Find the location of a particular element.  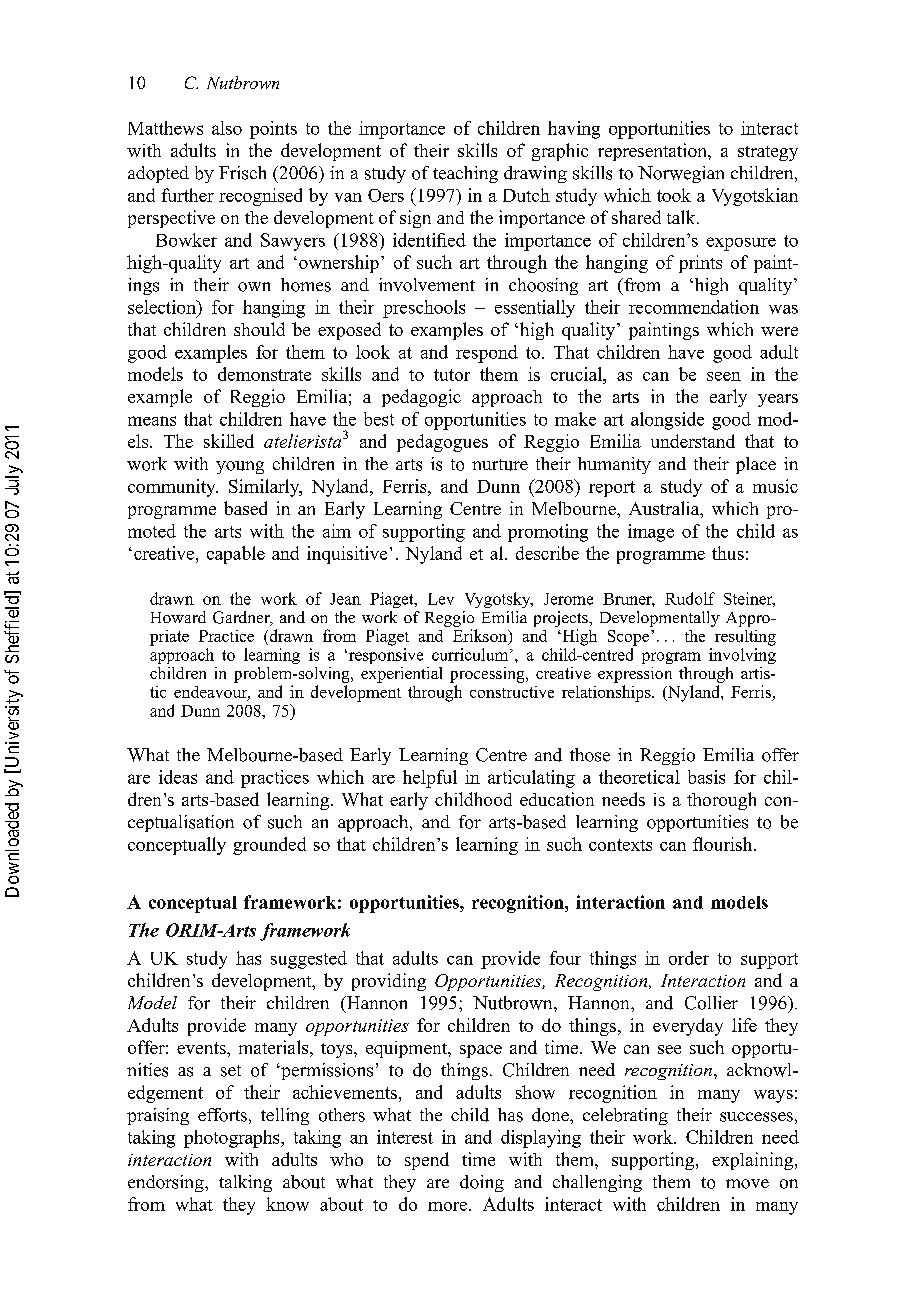

helpful is located at coordinates (430, 779).
